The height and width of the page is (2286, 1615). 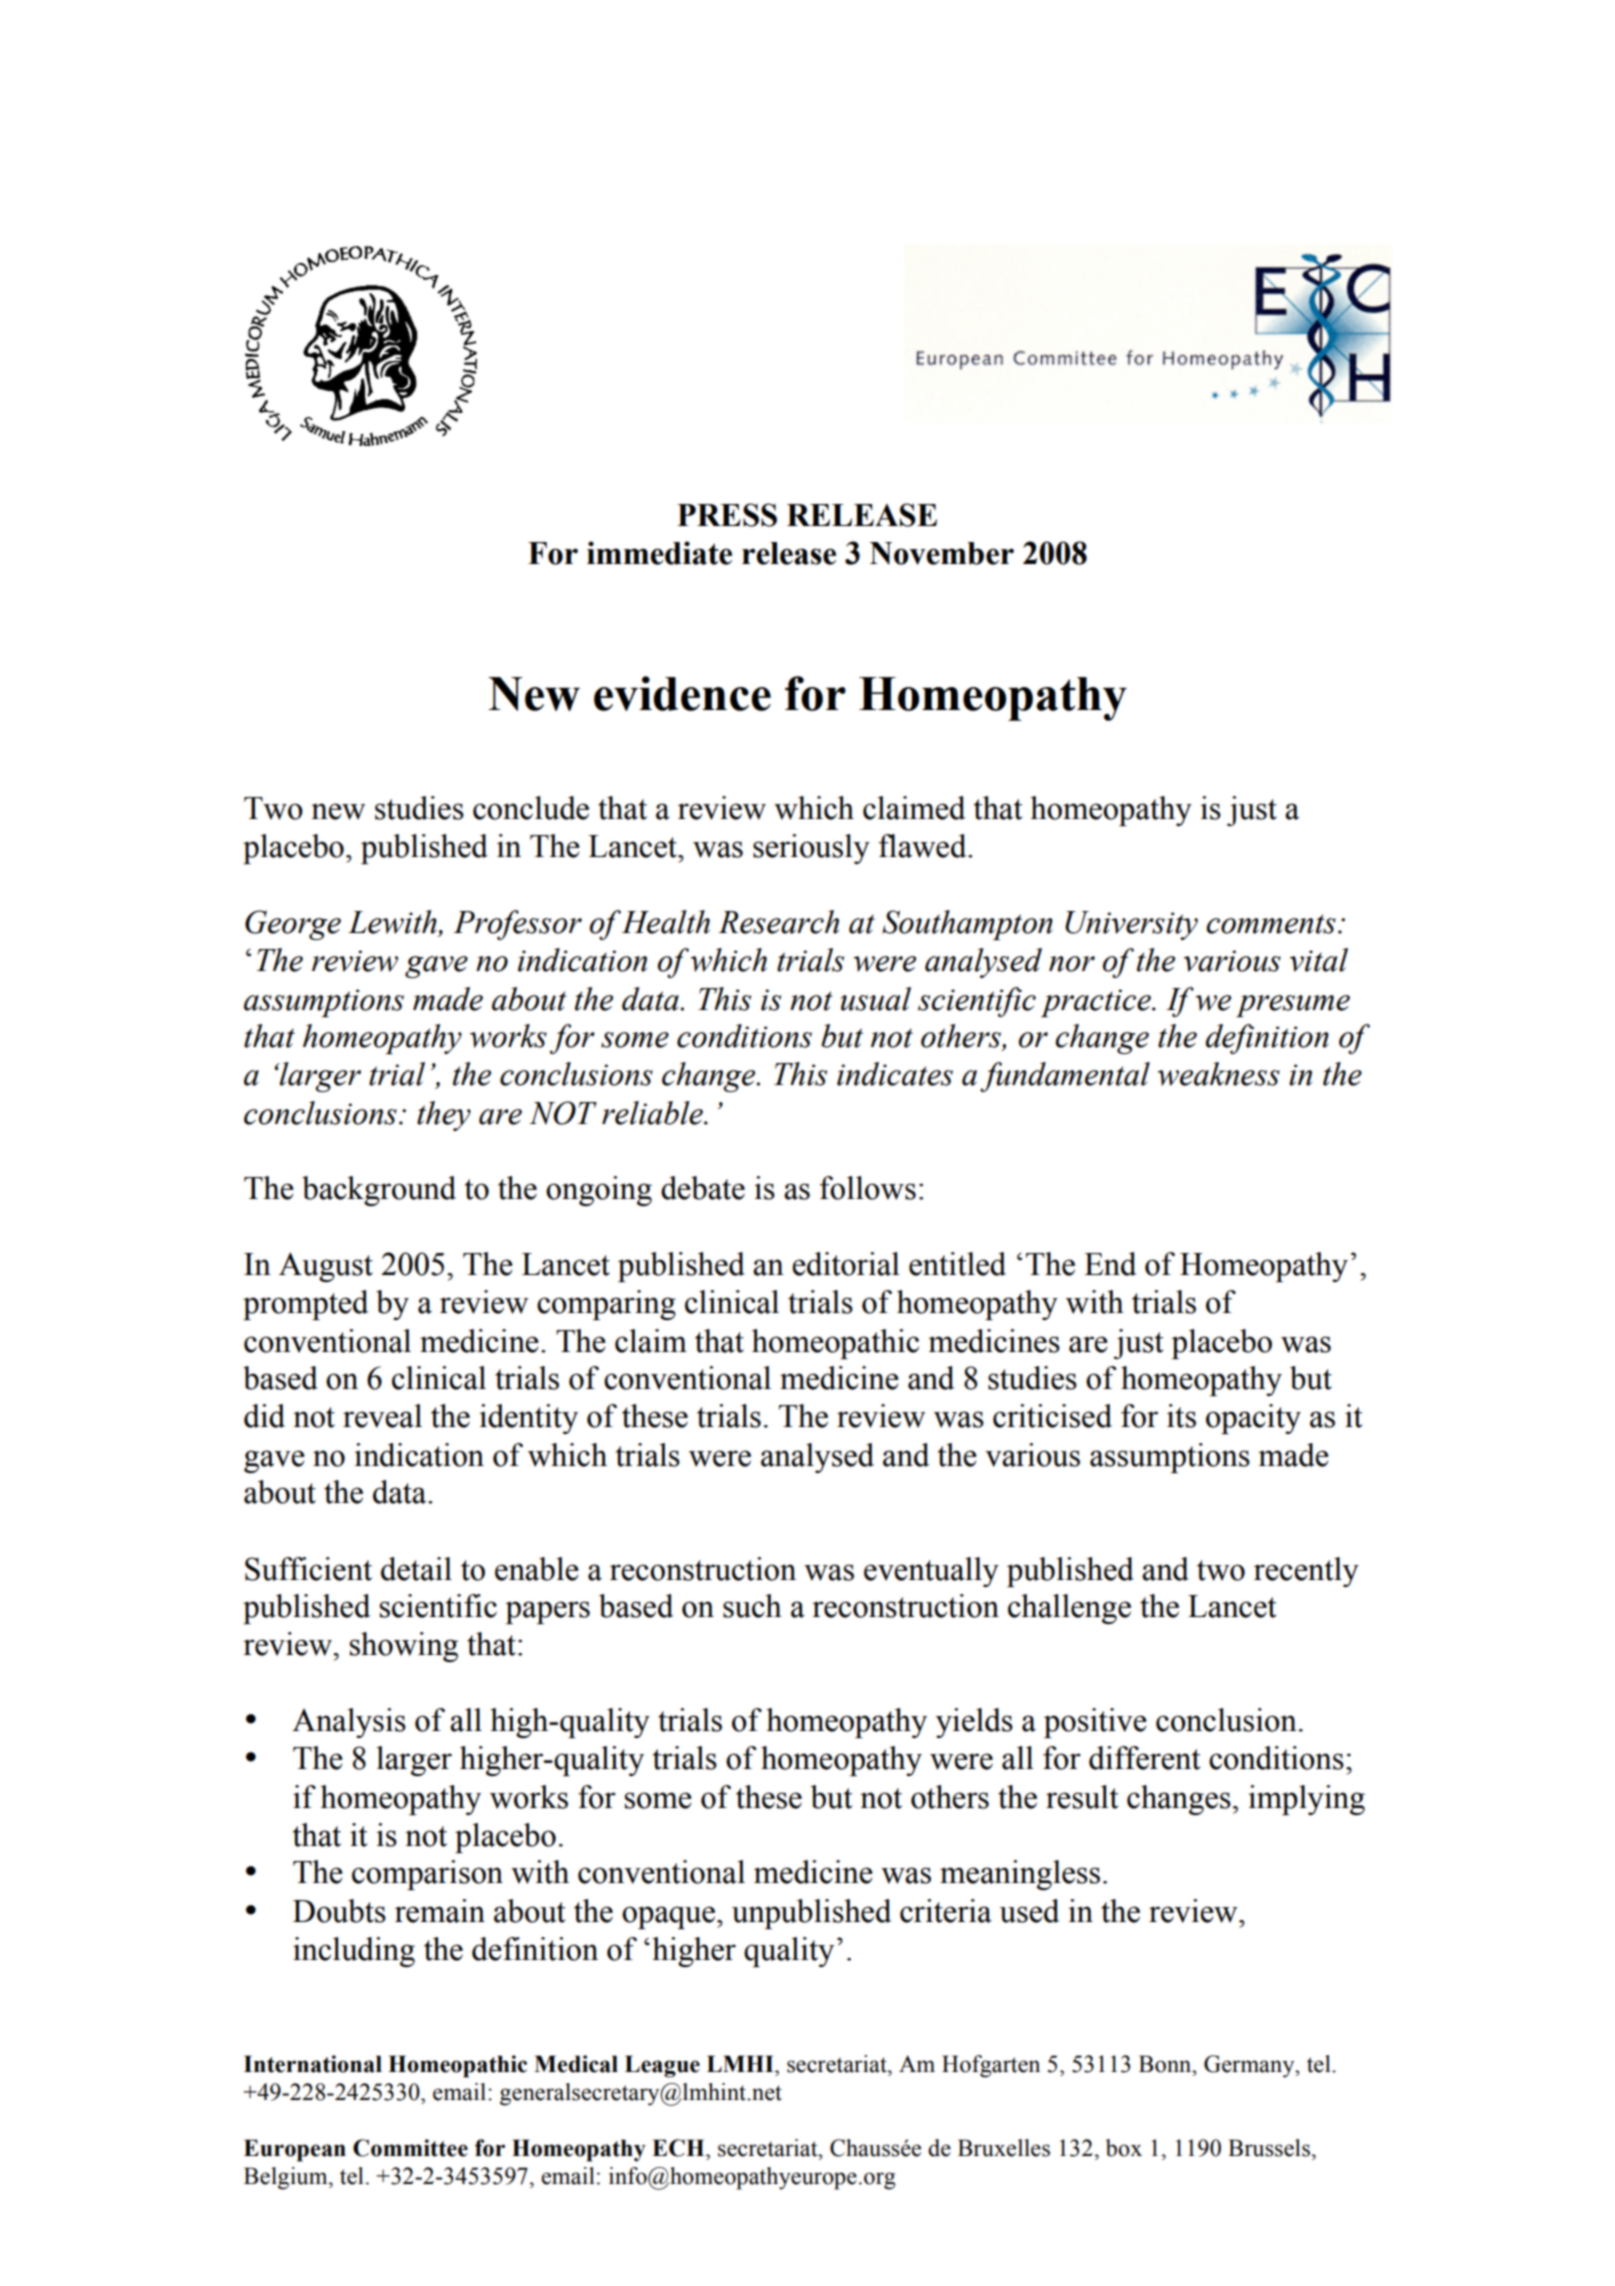 What do you see at coordinates (293, 925) in the page?
I see `George` at bounding box center [293, 925].
